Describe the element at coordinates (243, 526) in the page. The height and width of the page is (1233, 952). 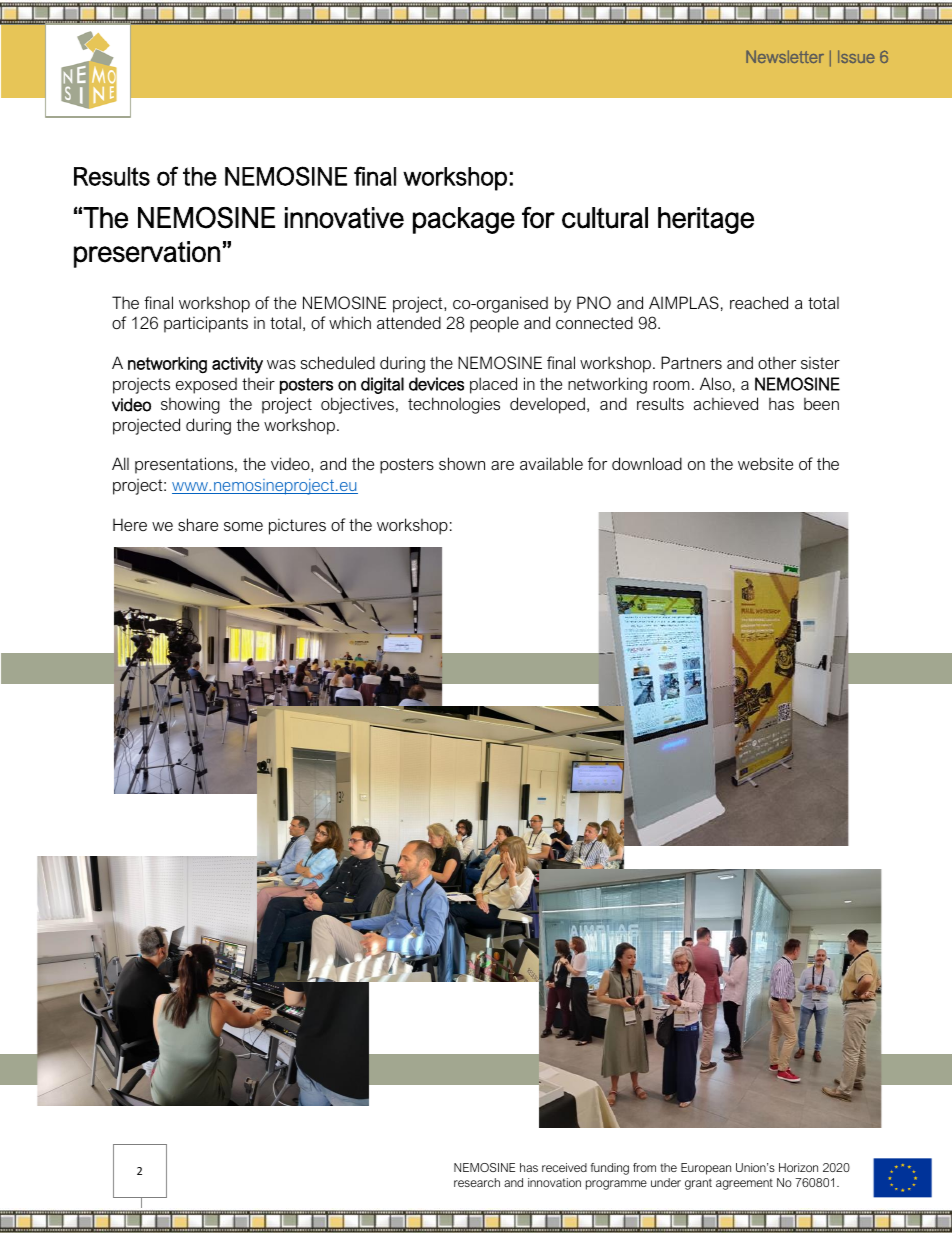
I see `some` at that location.
